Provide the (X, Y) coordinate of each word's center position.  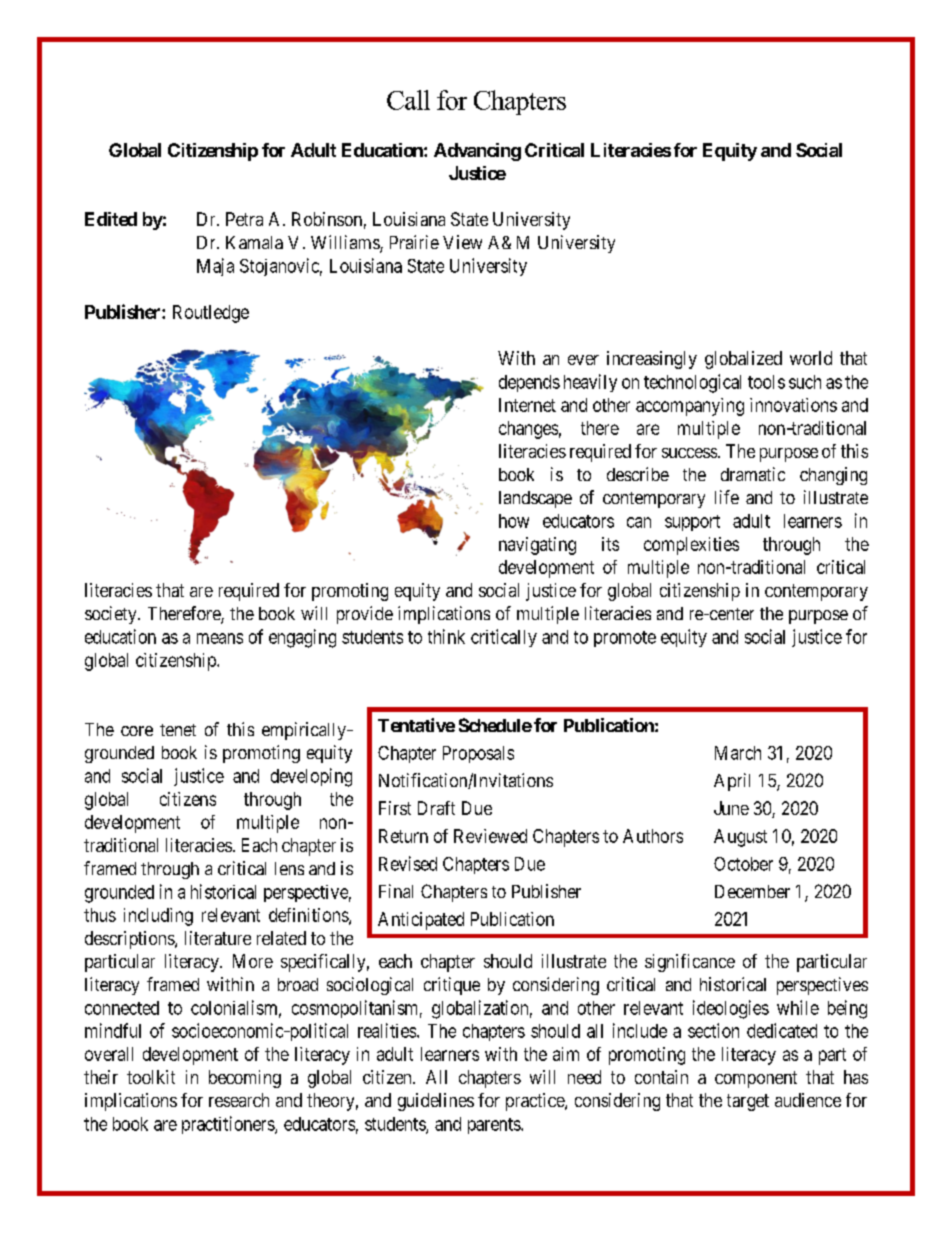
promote (625, 639)
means (220, 638)
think (446, 636)
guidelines (436, 1102)
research (239, 1100)
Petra (244, 219)
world (811, 358)
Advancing (477, 152)
